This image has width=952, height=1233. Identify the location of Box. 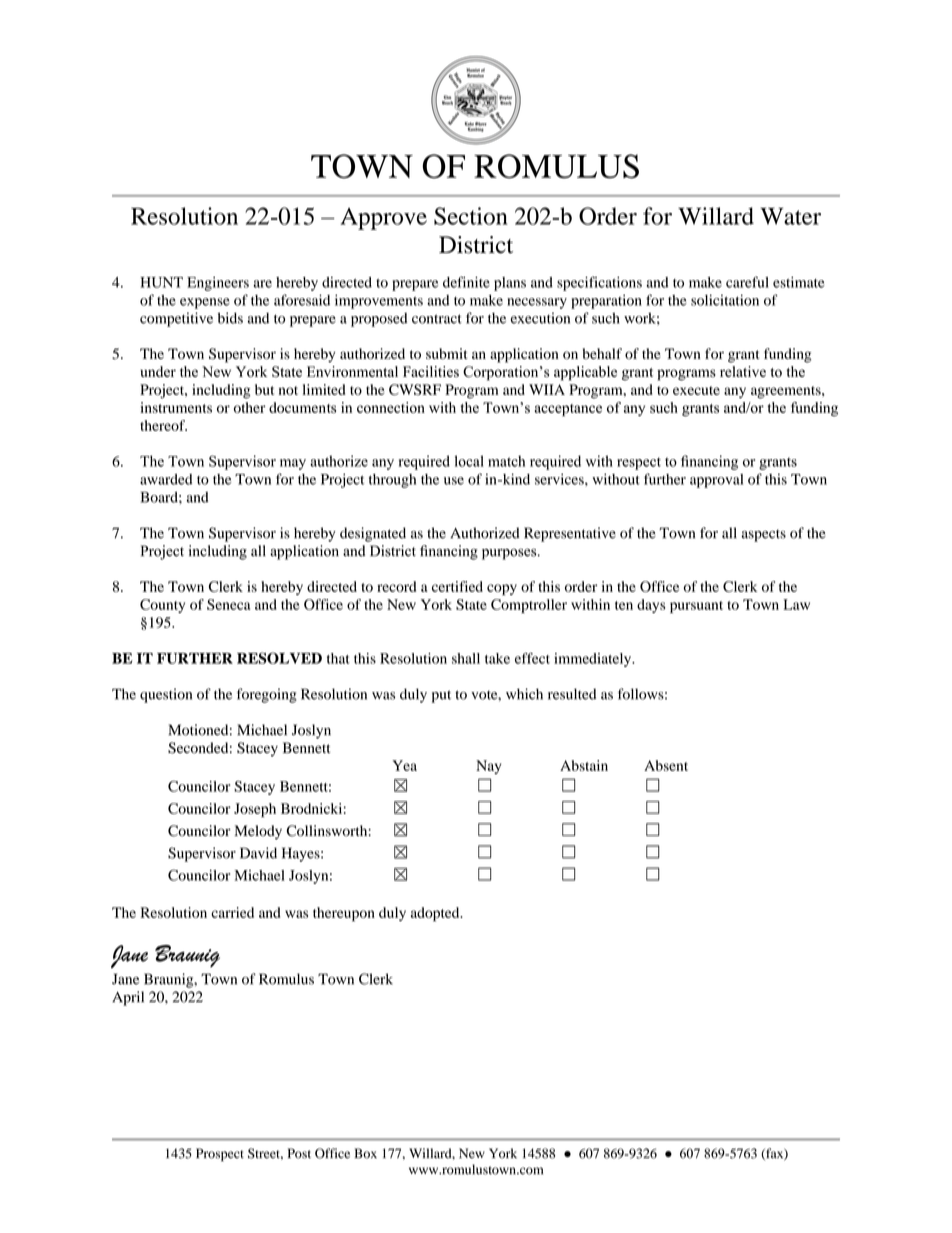
(366, 1153).
